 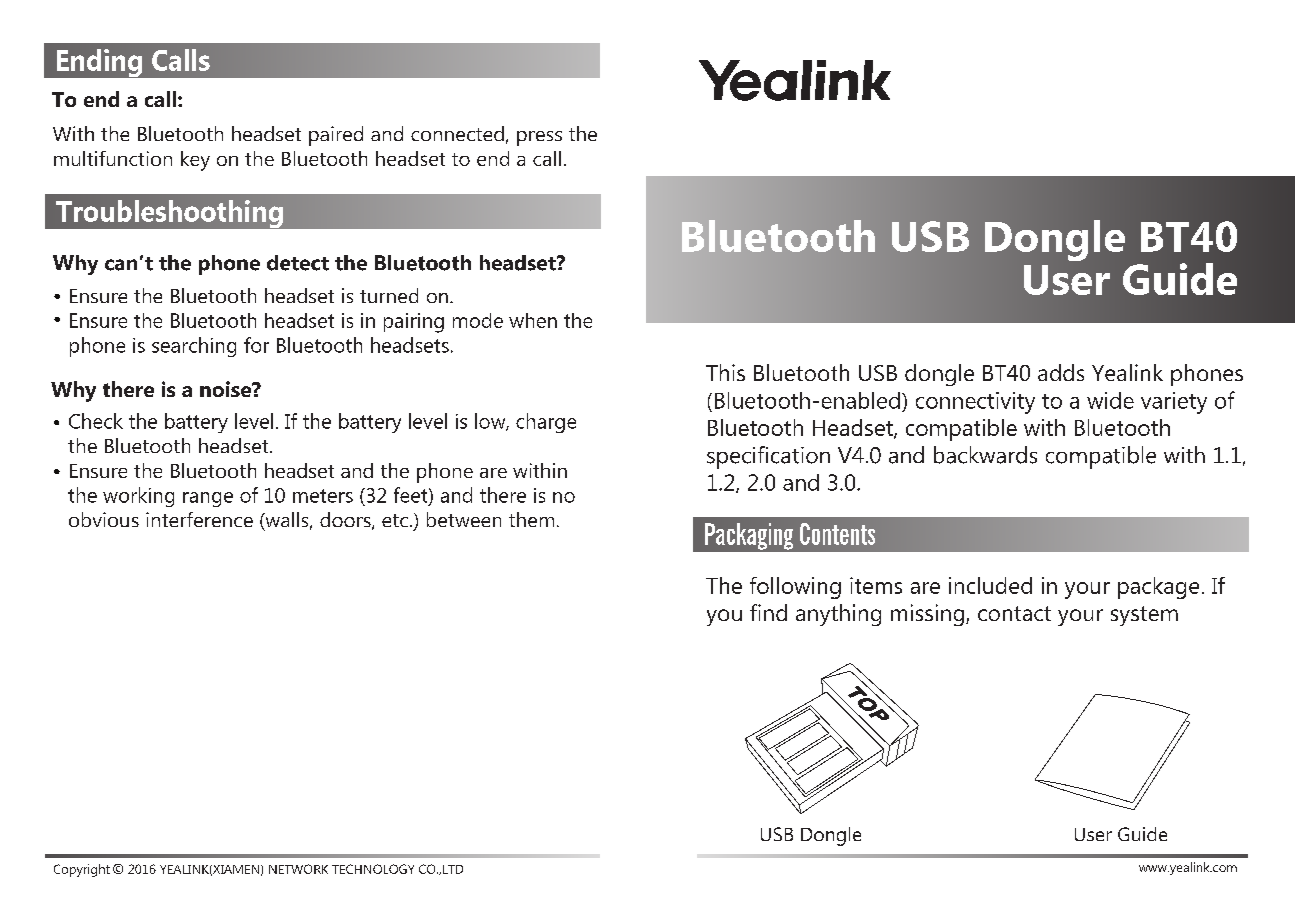 I want to click on when, so click(x=533, y=320).
